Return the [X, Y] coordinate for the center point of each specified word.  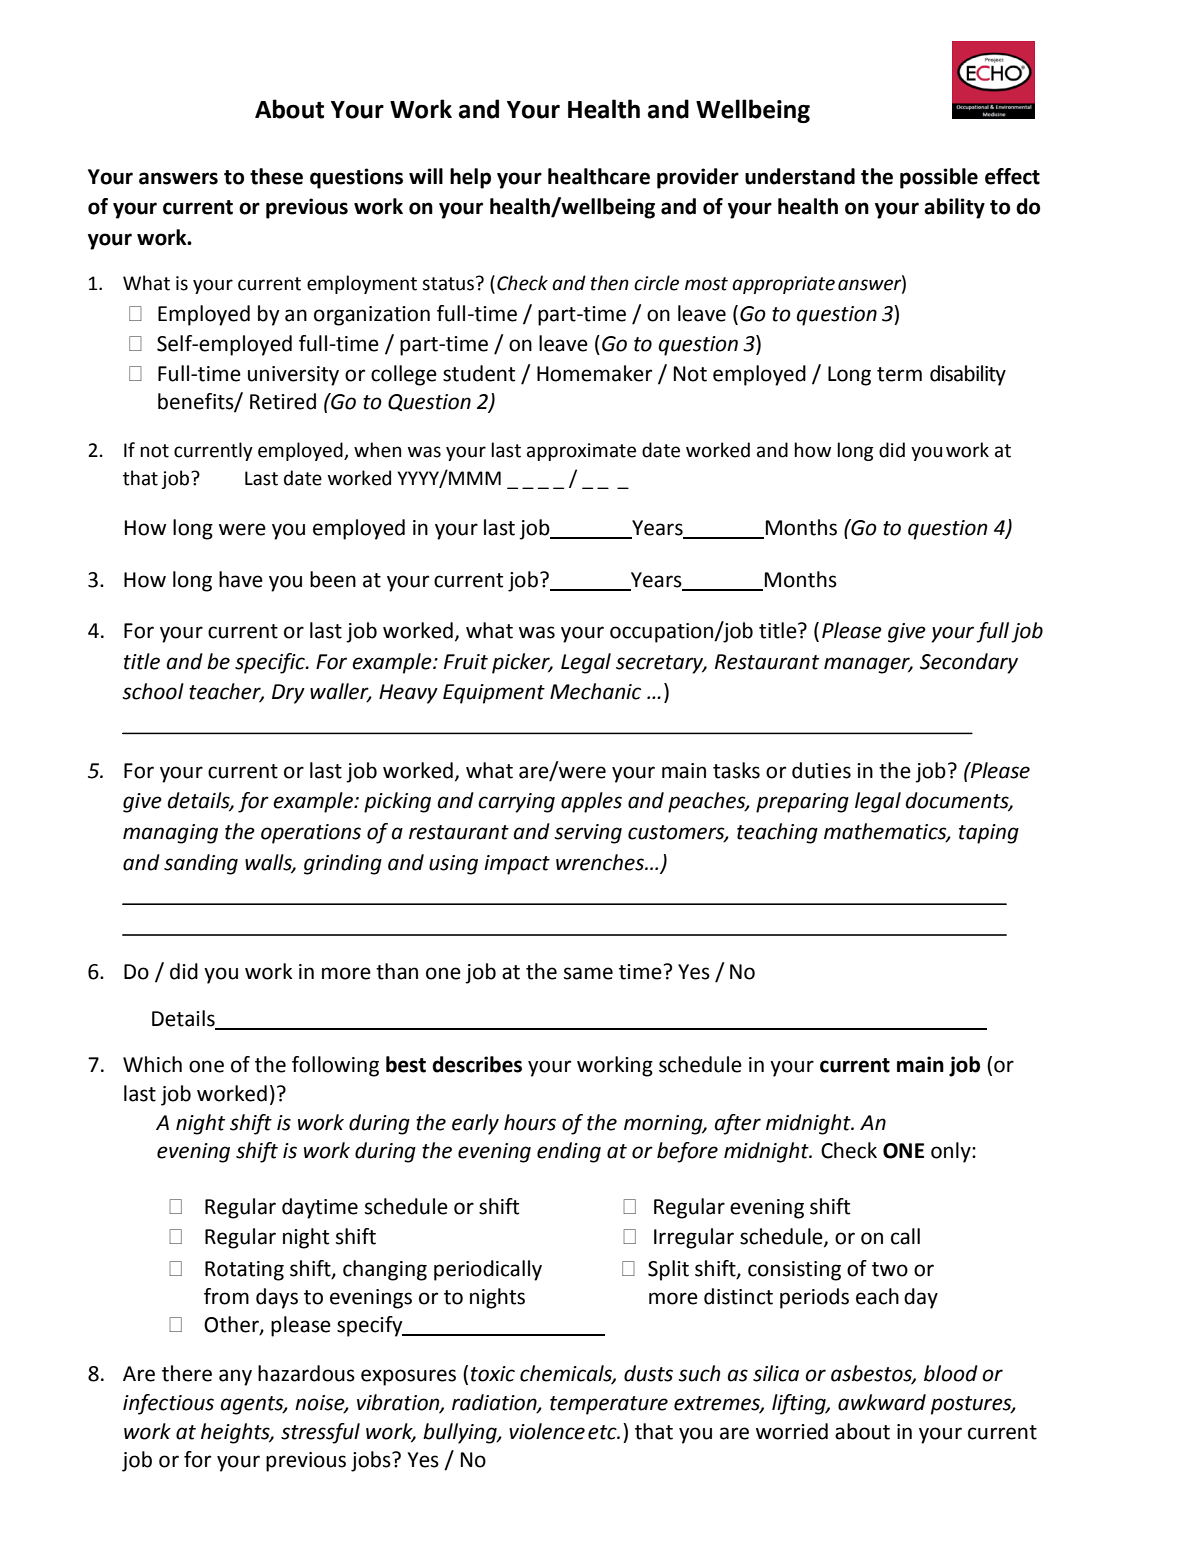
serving [588, 834]
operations [311, 834]
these [276, 176]
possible [939, 178]
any [235, 1377]
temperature [609, 1405]
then [610, 283]
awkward [882, 1402]
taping [989, 834]
